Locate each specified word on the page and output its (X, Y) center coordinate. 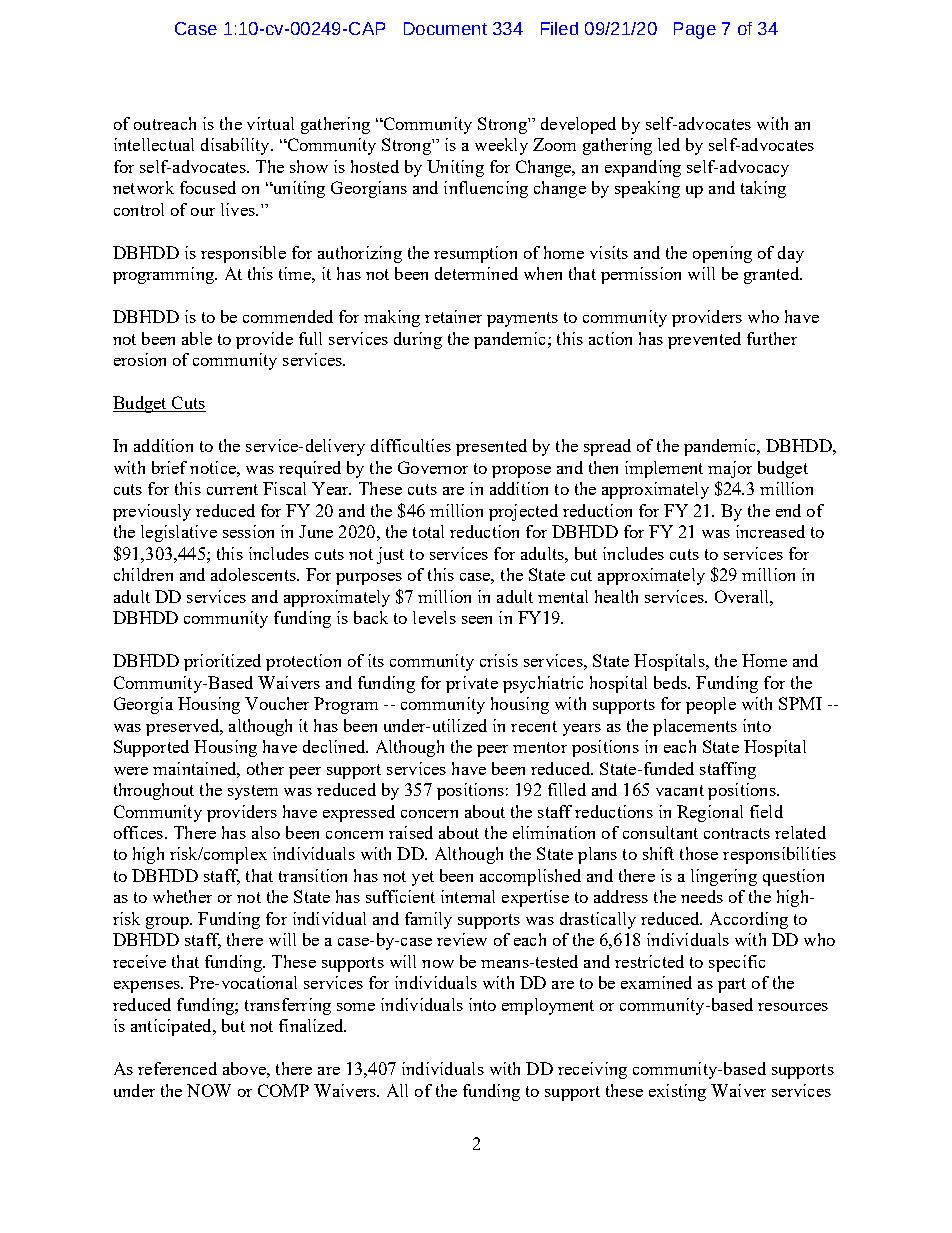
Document (445, 28)
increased (770, 531)
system (253, 792)
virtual (270, 123)
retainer (453, 316)
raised (411, 832)
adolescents (254, 574)
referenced (177, 1068)
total (428, 531)
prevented (704, 340)
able (197, 338)
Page (695, 30)
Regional (710, 813)
